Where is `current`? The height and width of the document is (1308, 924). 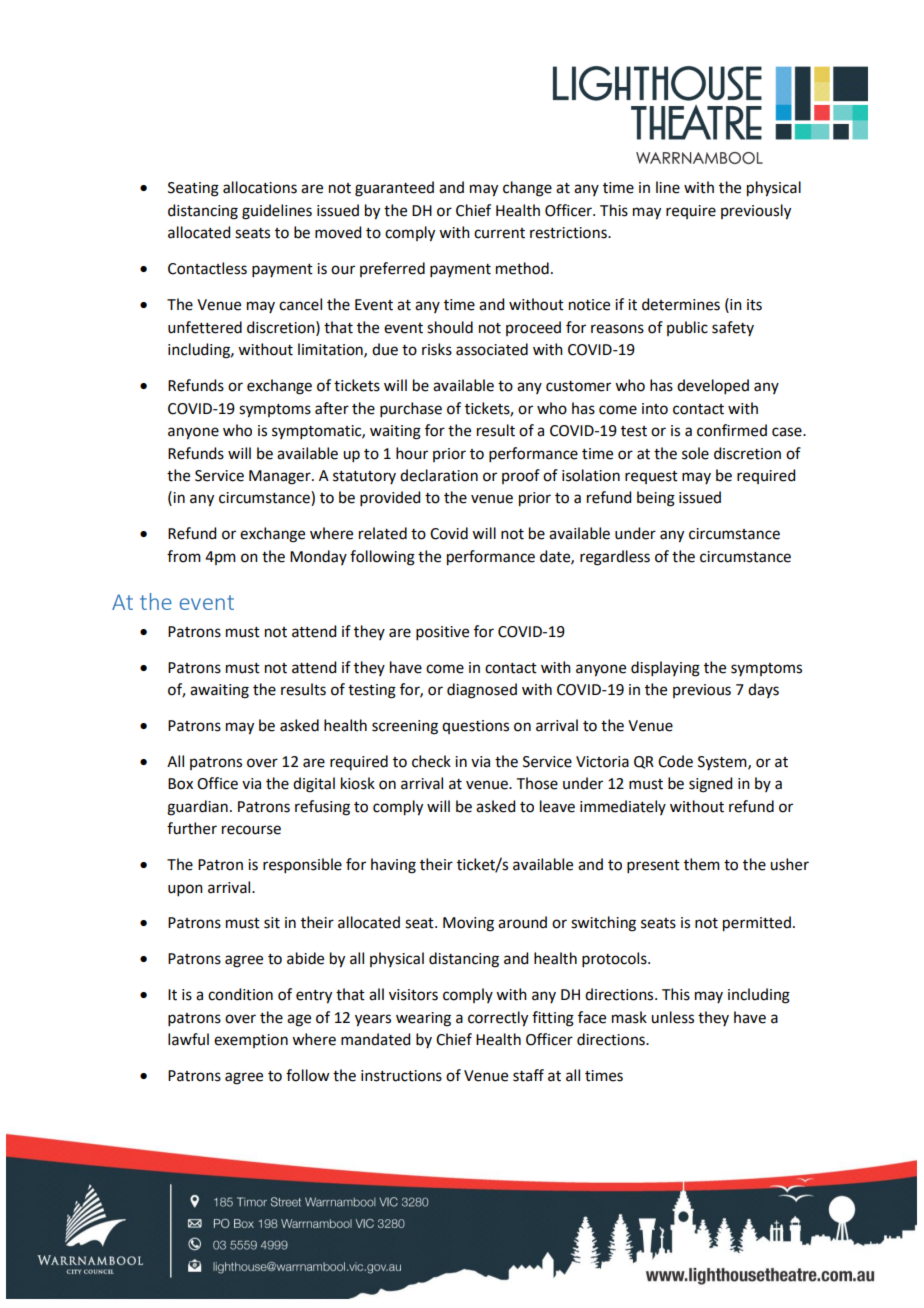
current is located at coordinates (499, 233).
